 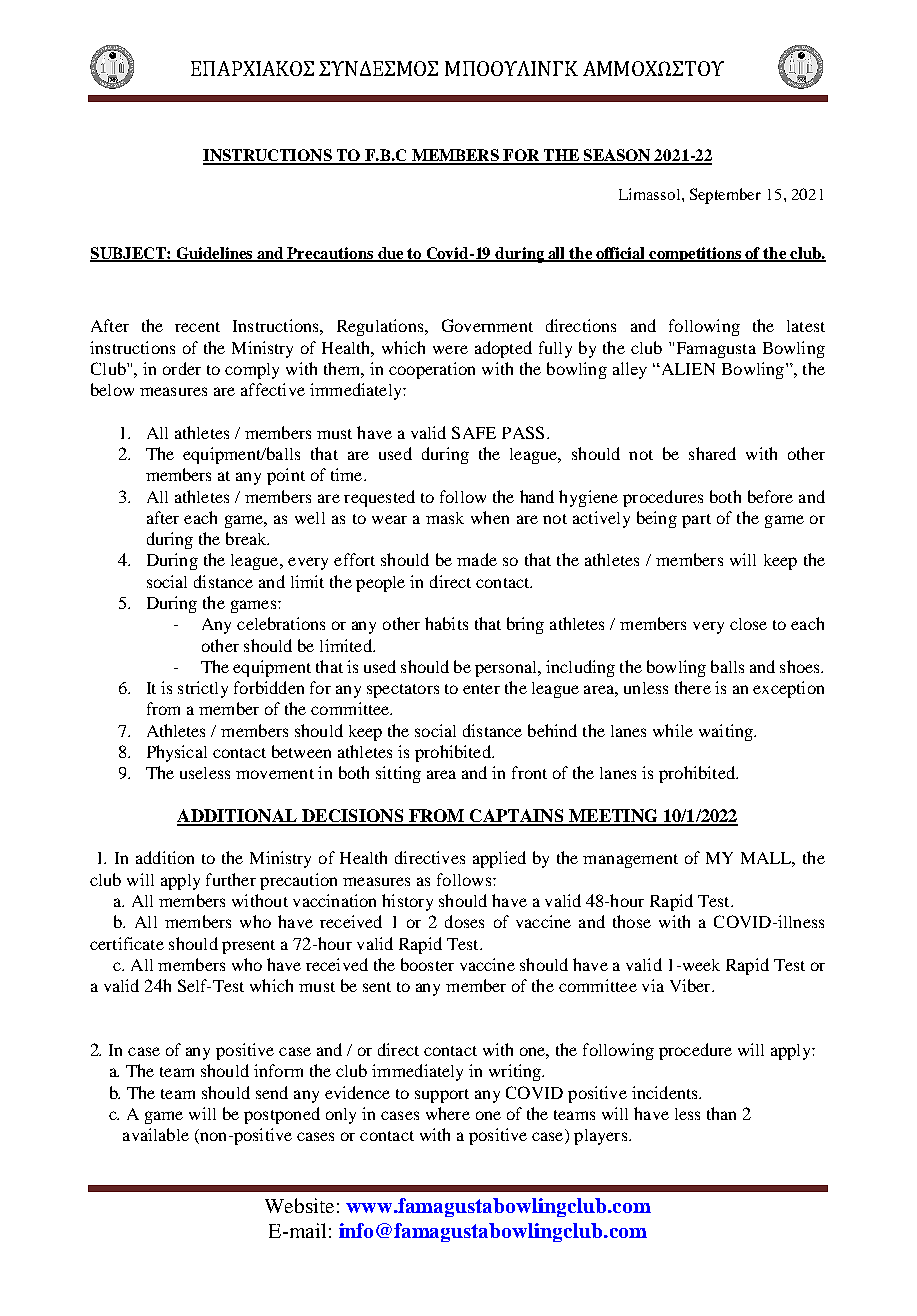 I want to click on Guidelines, so click(x=214, y=254).
